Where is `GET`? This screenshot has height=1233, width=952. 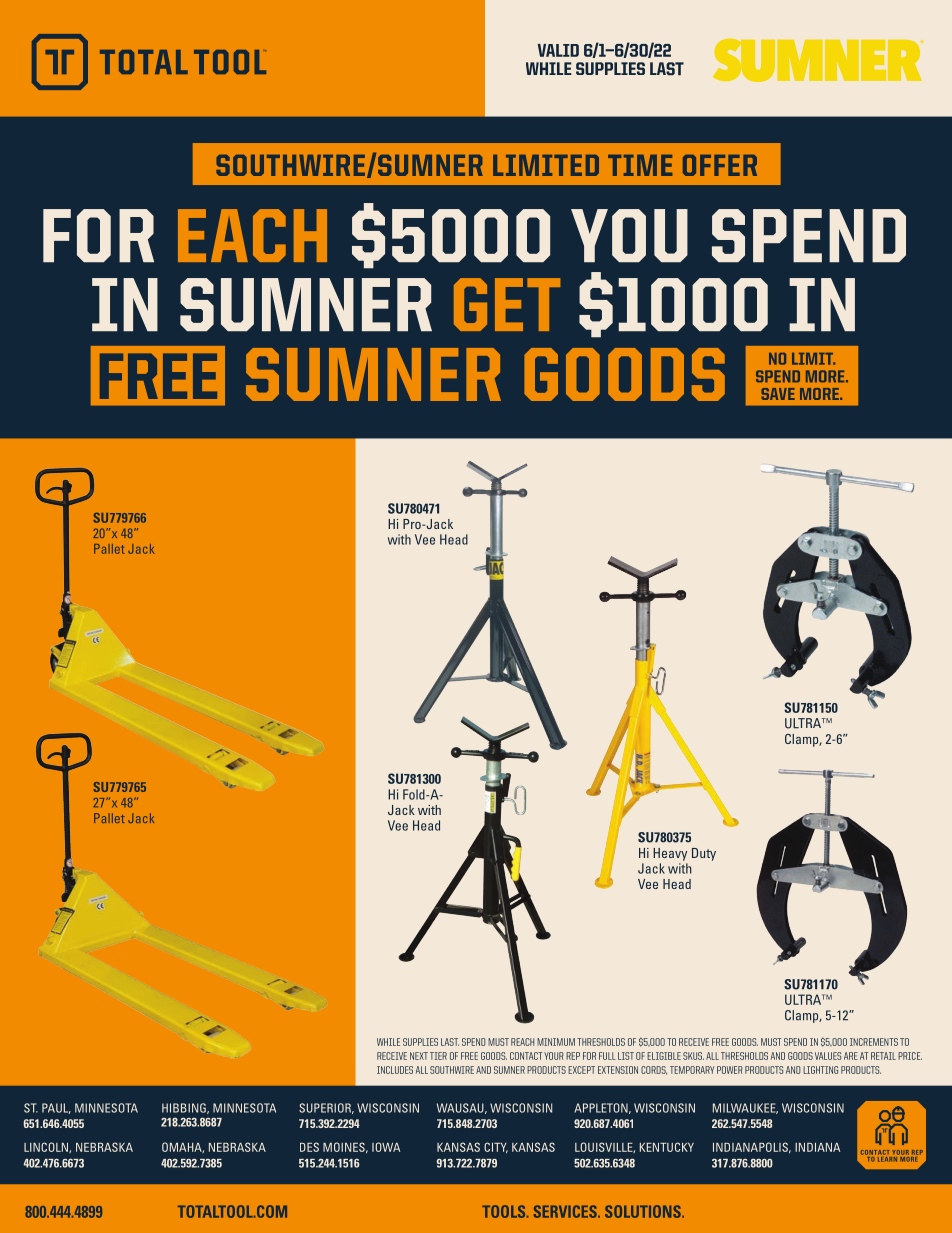
GET is located at coordinates (507, 304).
